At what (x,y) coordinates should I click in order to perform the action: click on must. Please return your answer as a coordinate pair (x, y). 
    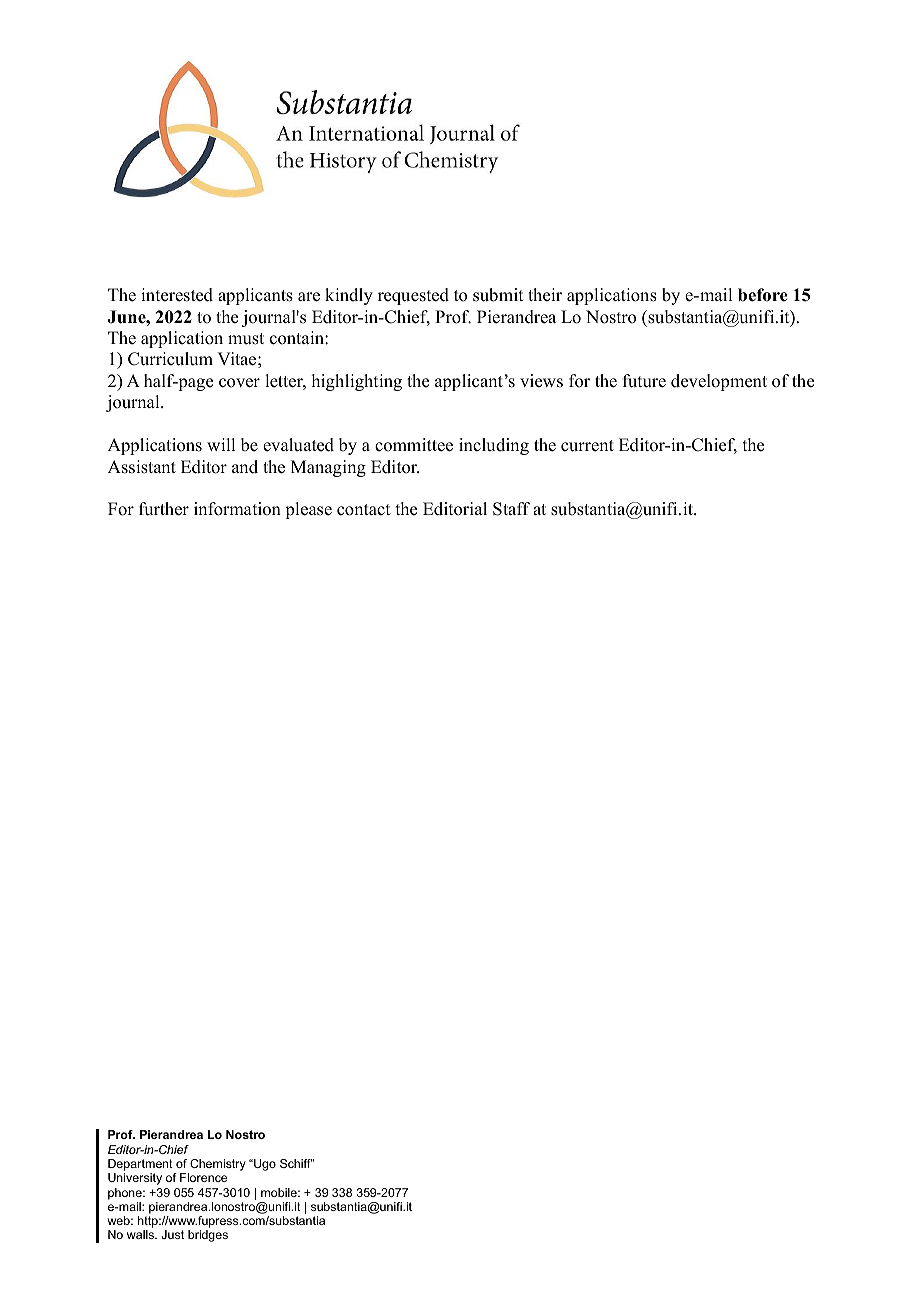
    Looking at the image, I should click on (246, 339).
